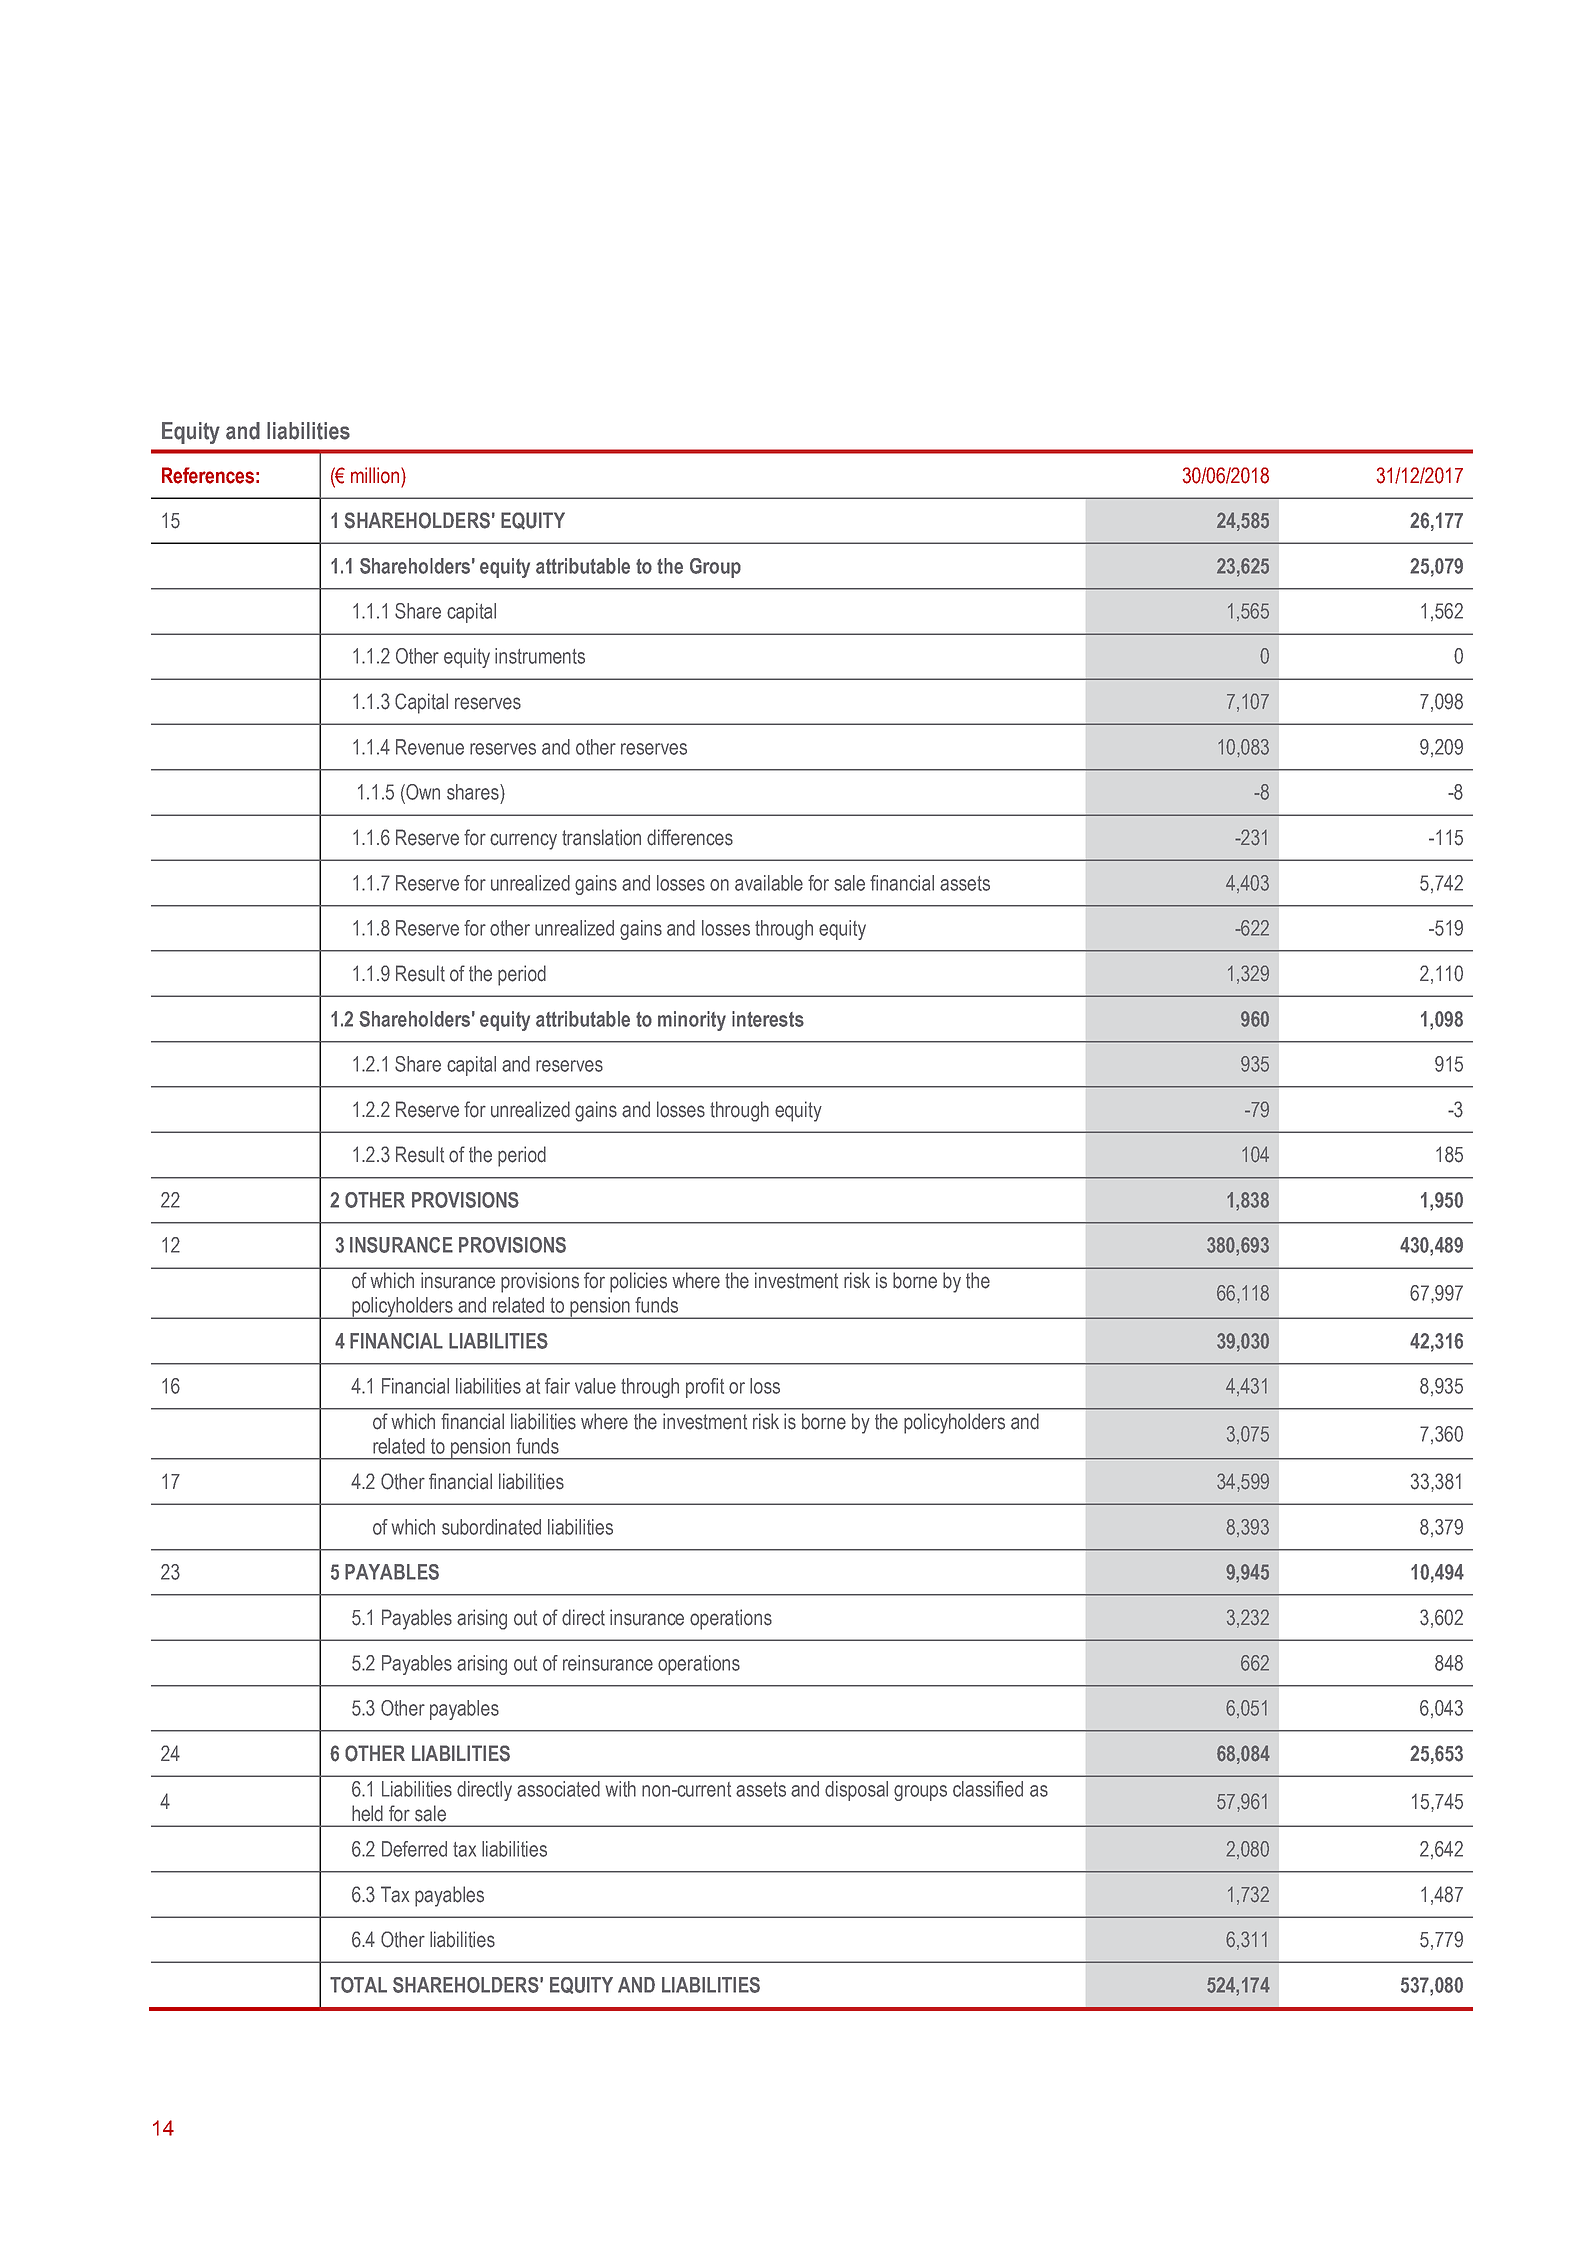  What do you see at coordinates (540, 656) in the screenshot?
I see `instruments` at bounding box center [540, 656].
